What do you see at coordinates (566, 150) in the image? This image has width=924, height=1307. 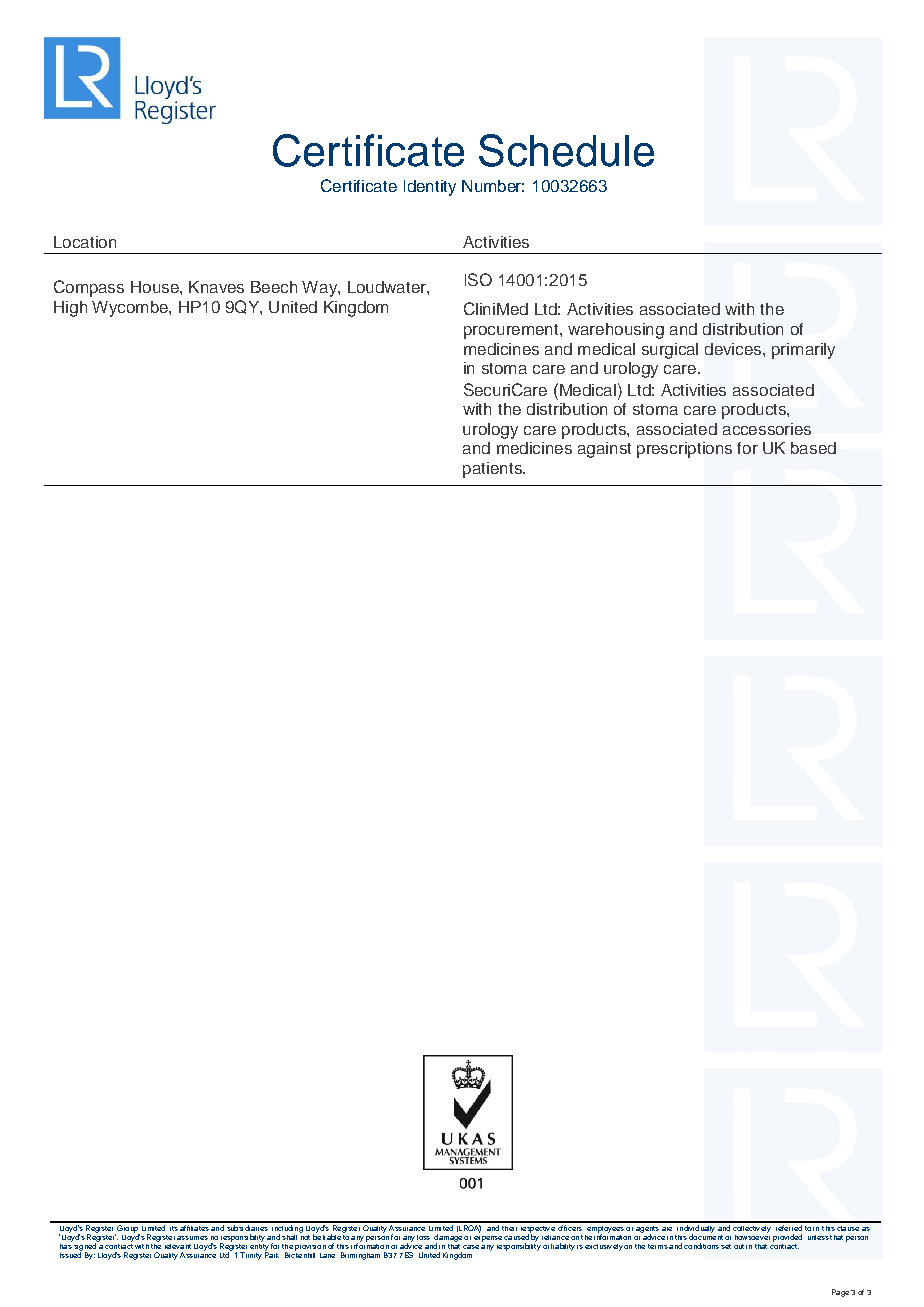 I see `Schedule` at bounding box center [566, 150].
